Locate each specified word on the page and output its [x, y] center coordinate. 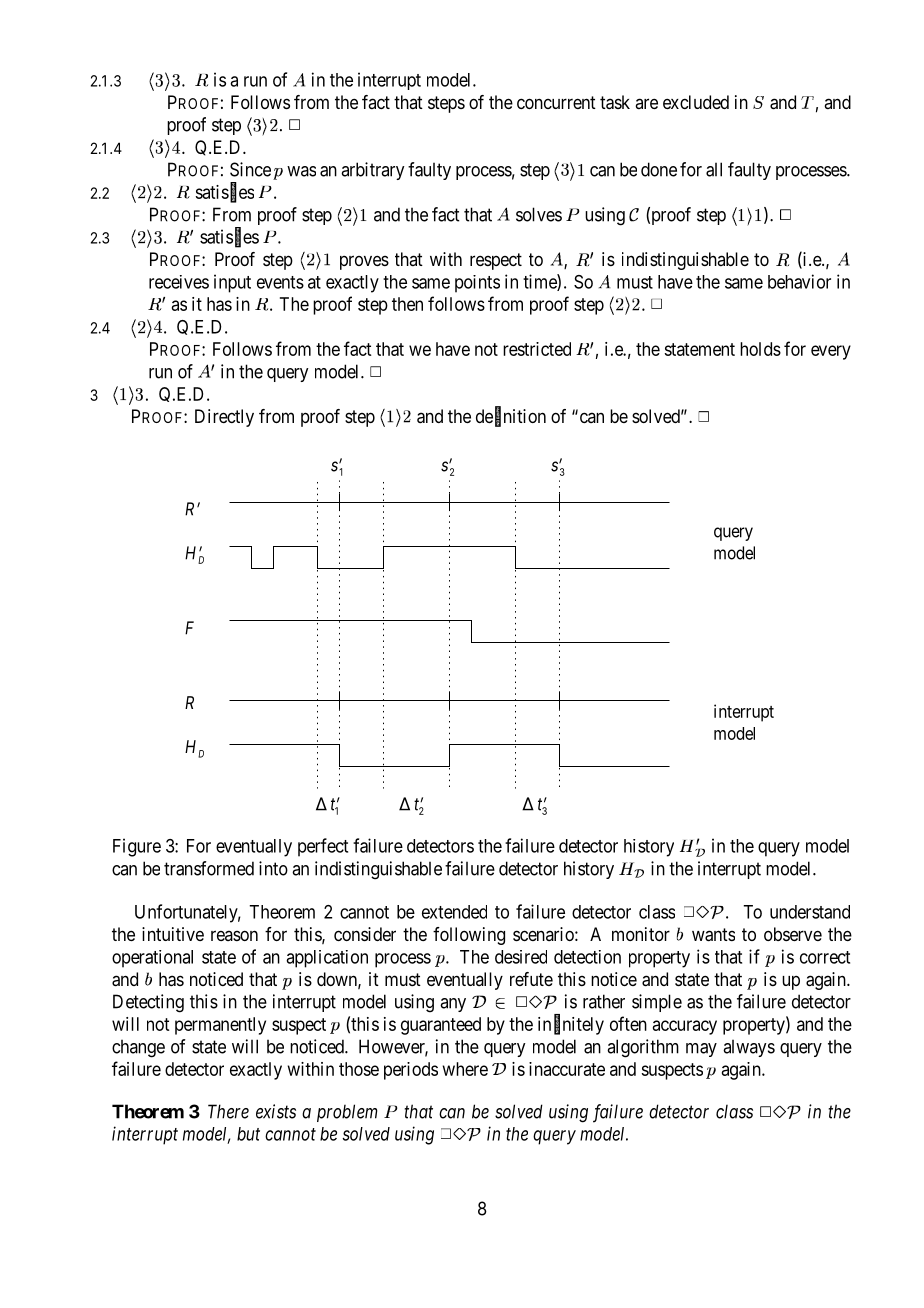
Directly [224, 418]
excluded [696, 102]
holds [760, 349]
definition [511, 417]
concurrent [556, 102]
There [228, 1111]
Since [250, 169]
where [465, 1069]
